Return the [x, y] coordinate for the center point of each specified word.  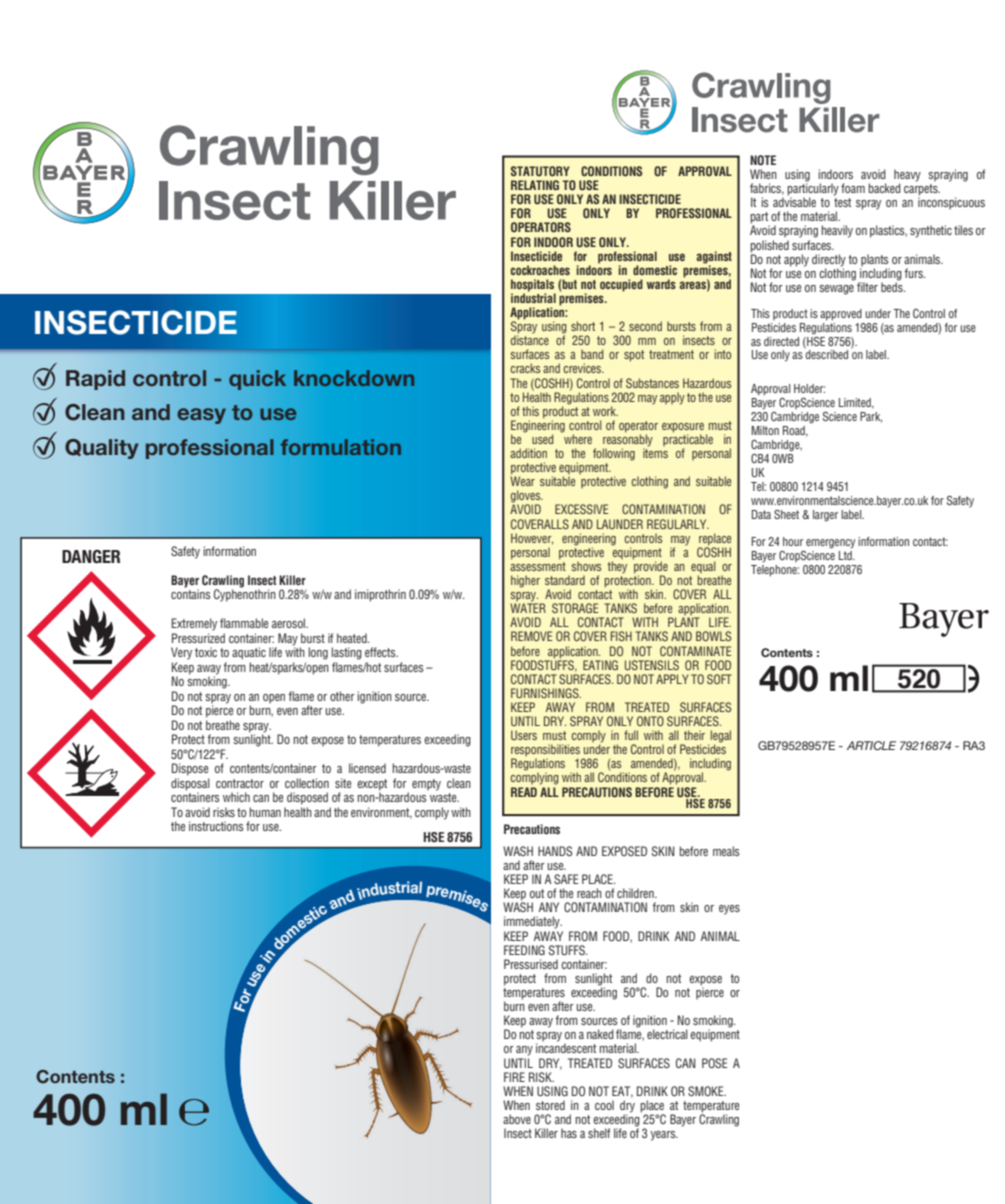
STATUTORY [540, 171]
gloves [527, 497]
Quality [102, 449]
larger [825, 516]
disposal [190, 785]
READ [524, 792]
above [517, 1119]
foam [853, 188]
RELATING [535, 185]
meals [726, 851]
